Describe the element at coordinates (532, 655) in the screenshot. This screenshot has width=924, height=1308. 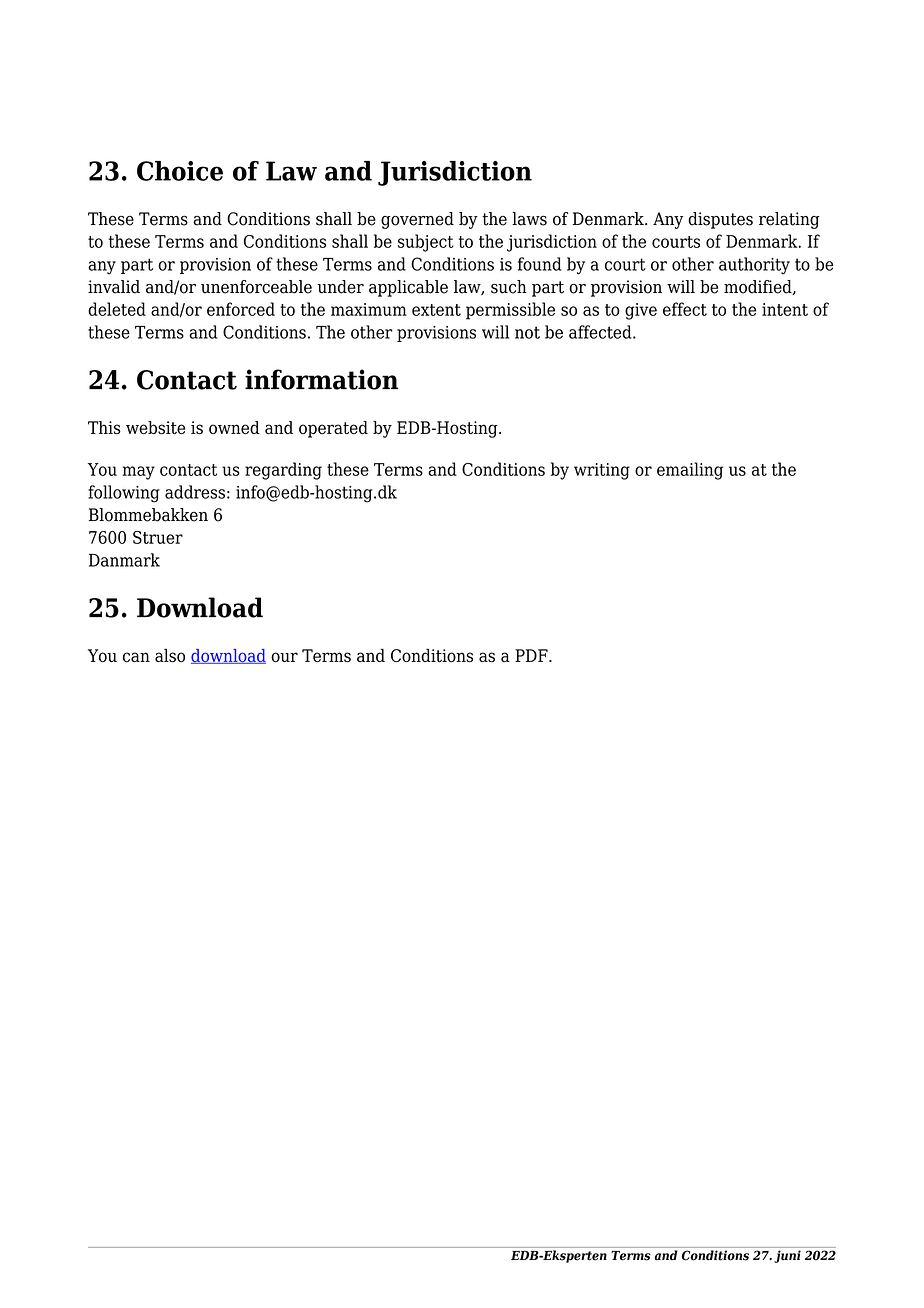
I see `PDF` at that location.
